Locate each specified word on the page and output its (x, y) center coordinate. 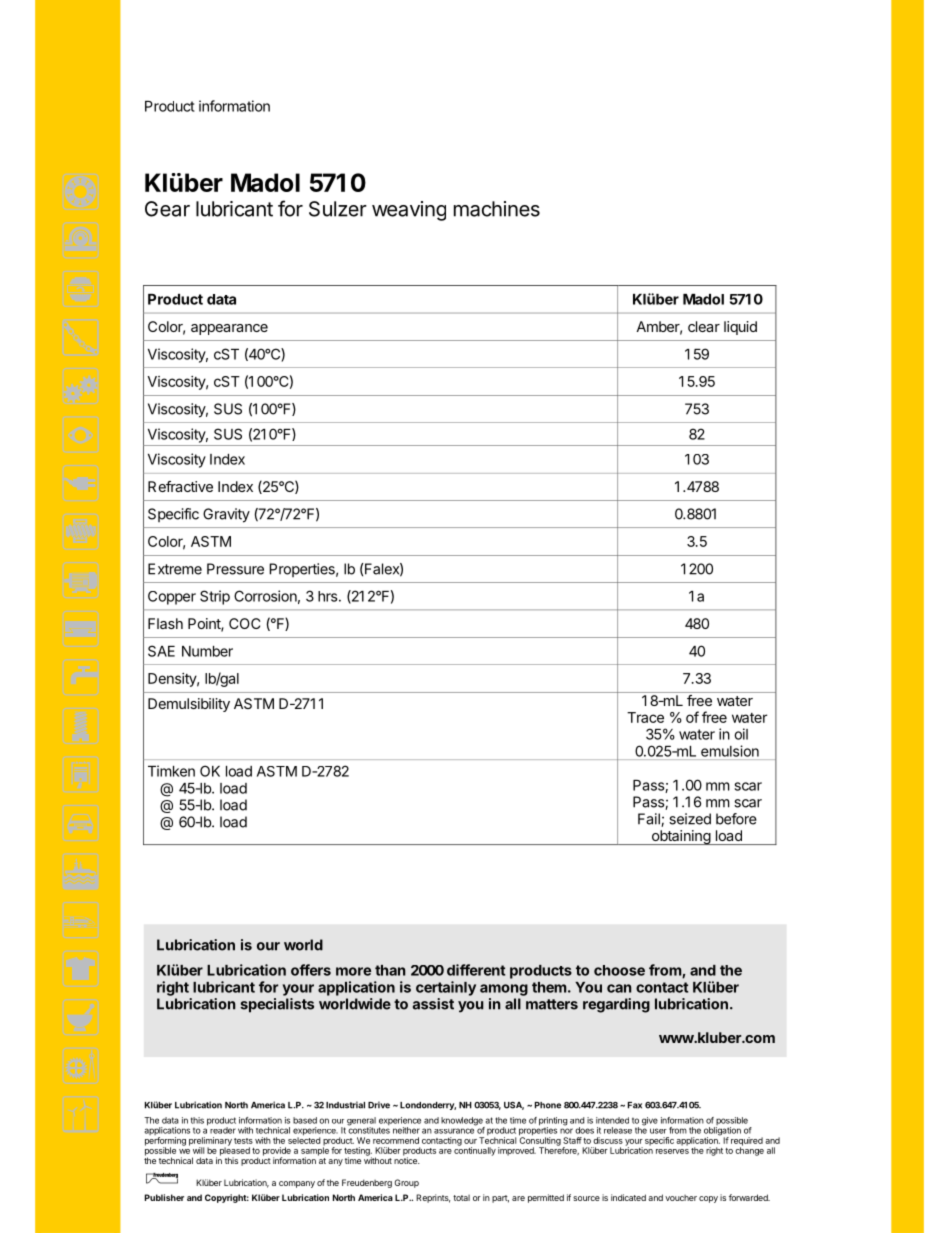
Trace (645, 717)
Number (207, 651)
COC (245, 623)
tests (243, 1141)
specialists (277, 1005)
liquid (740, 328)
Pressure (235, 569)
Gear (167, 209)
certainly (446, 988)
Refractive (180, 486)
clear (704, 326)
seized (690, 819)
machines (497, 209)
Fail (650, 820)
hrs (329, 596)
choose (619, 970)
